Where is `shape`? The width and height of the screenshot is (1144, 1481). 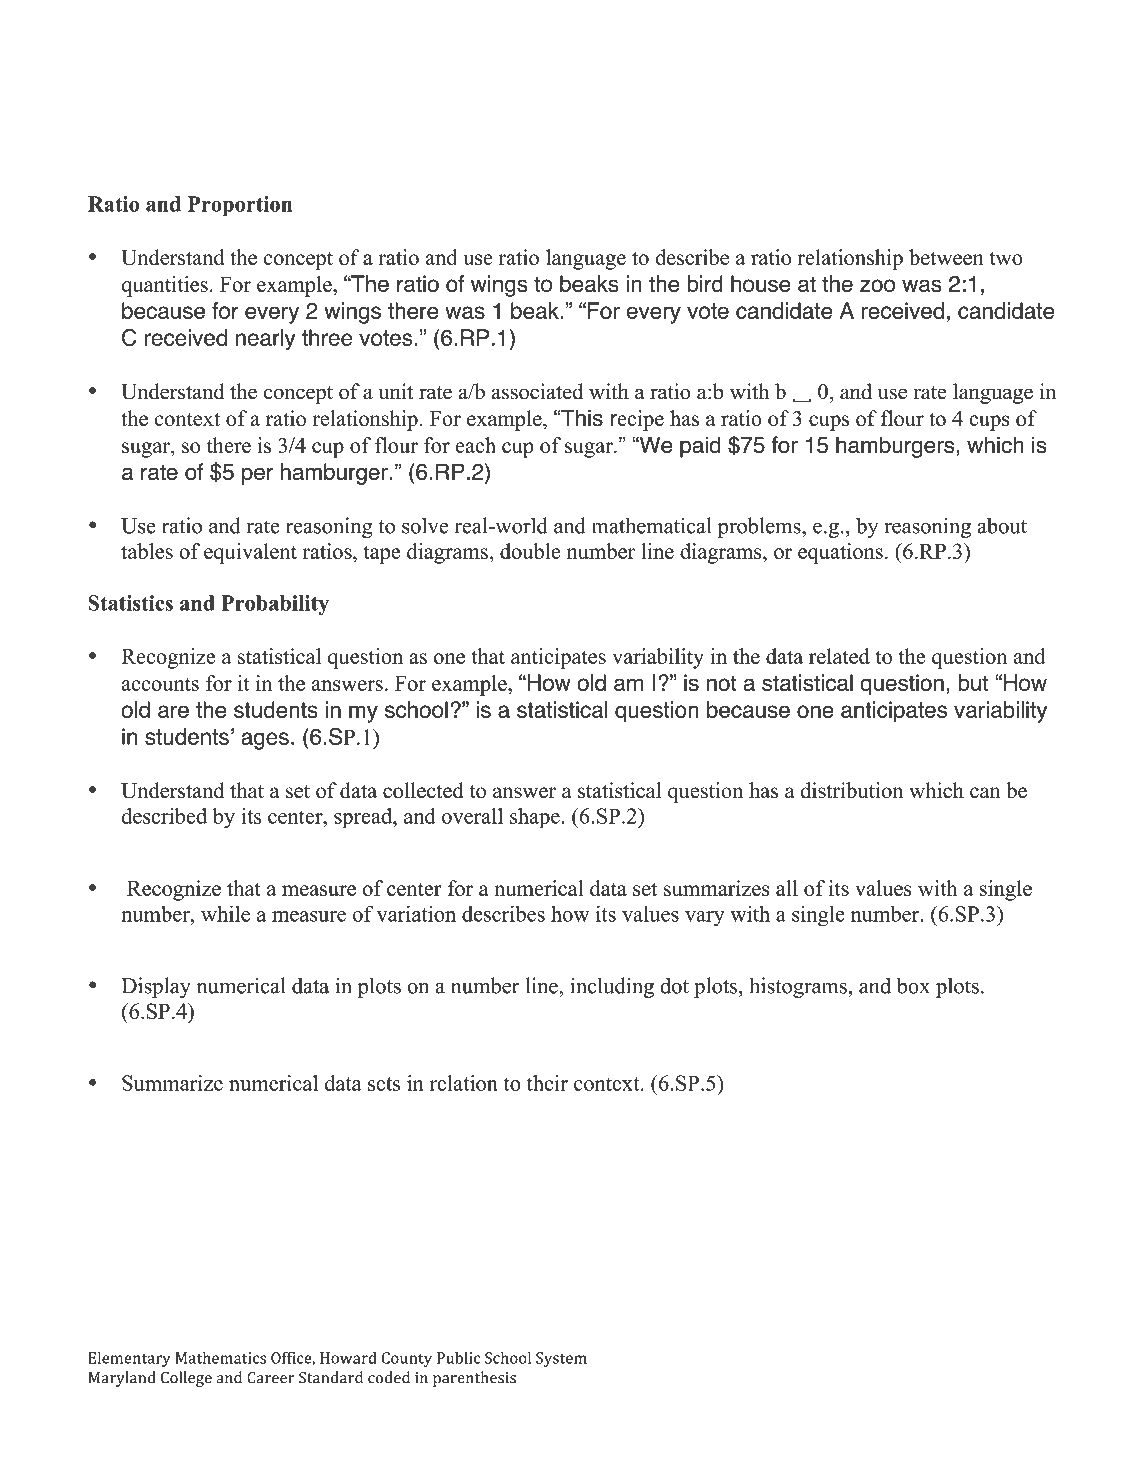 shape is located at coordinates (535, 818).
